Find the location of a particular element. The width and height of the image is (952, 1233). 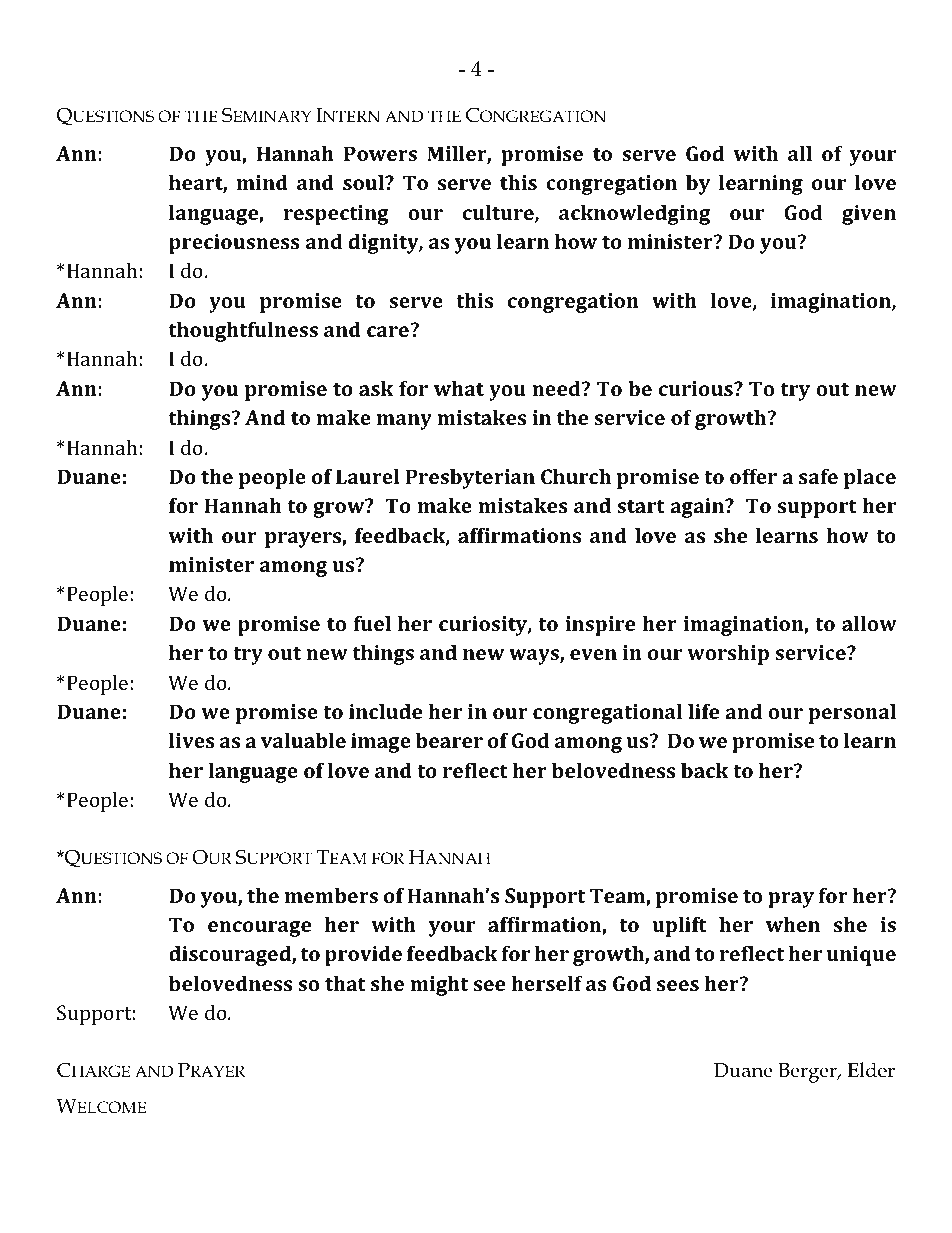

fuel is located at coordinates (372, 623).
